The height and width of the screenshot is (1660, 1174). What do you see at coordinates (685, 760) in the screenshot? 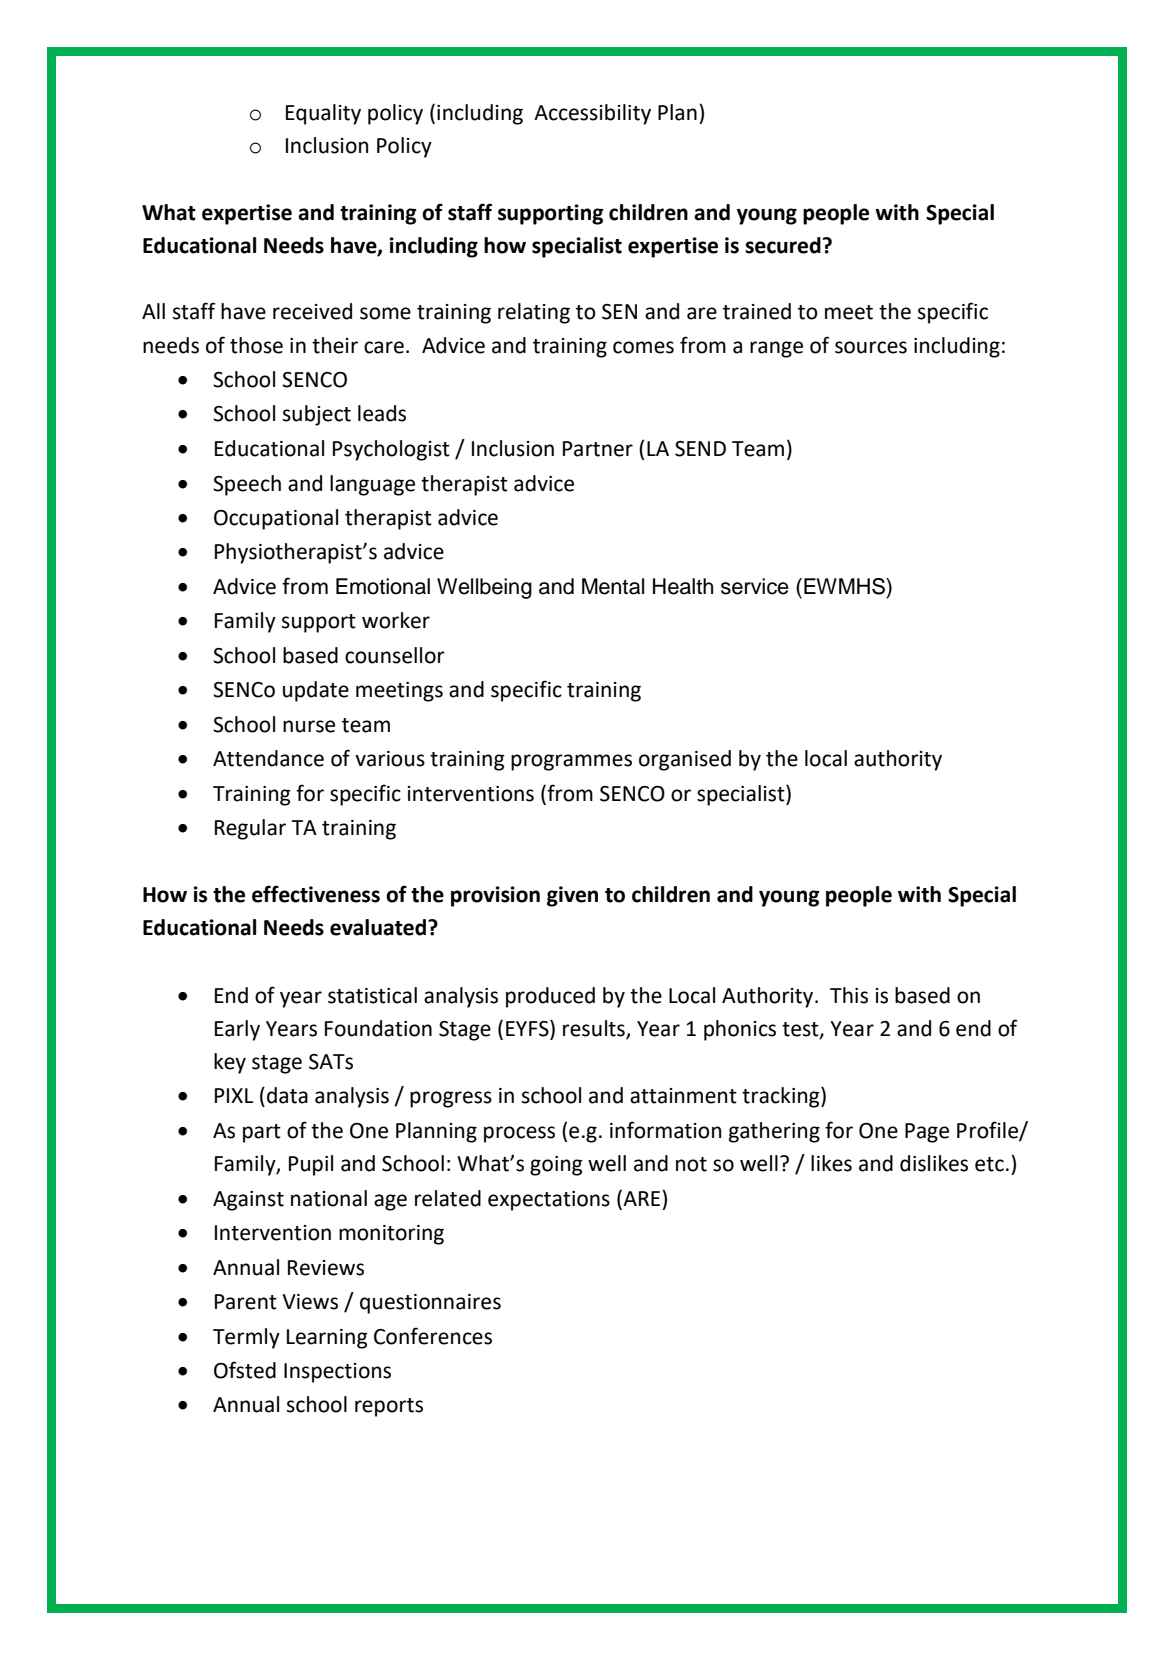
I see `organised` at bounding box center [685, 760].
